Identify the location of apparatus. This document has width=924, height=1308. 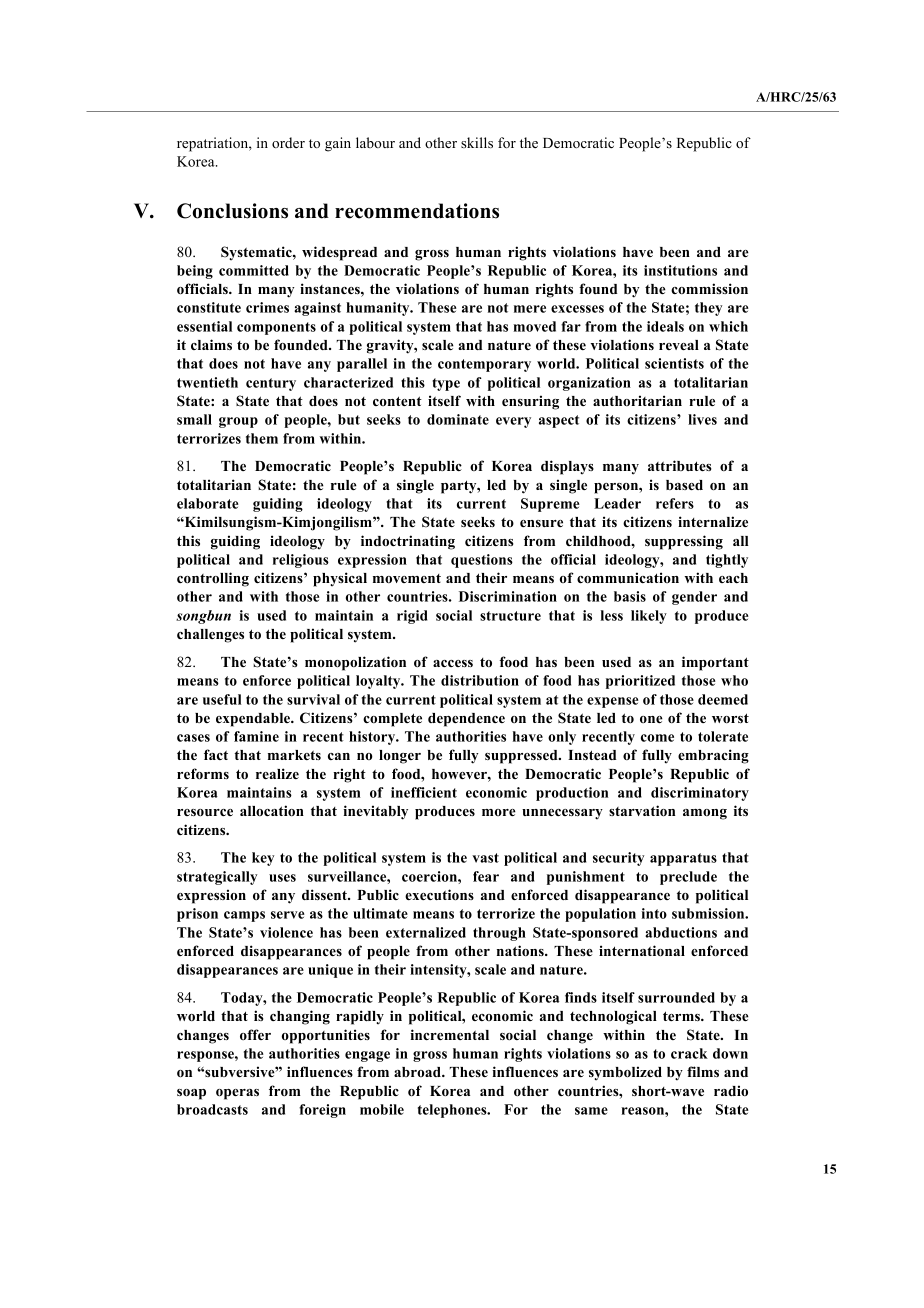
(683, 859).
